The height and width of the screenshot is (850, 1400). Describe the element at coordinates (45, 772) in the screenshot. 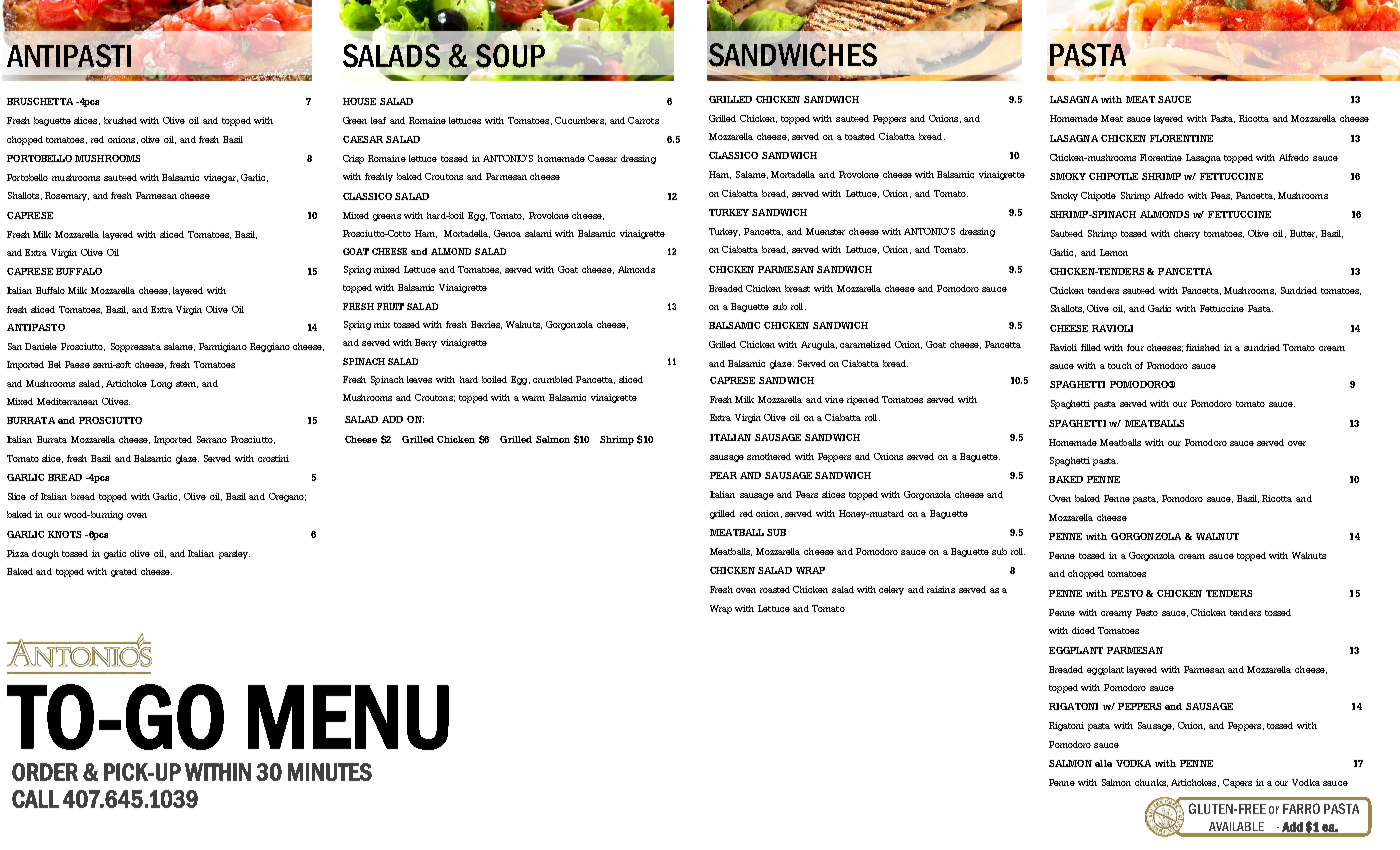

I see `ORDER` at that location.
